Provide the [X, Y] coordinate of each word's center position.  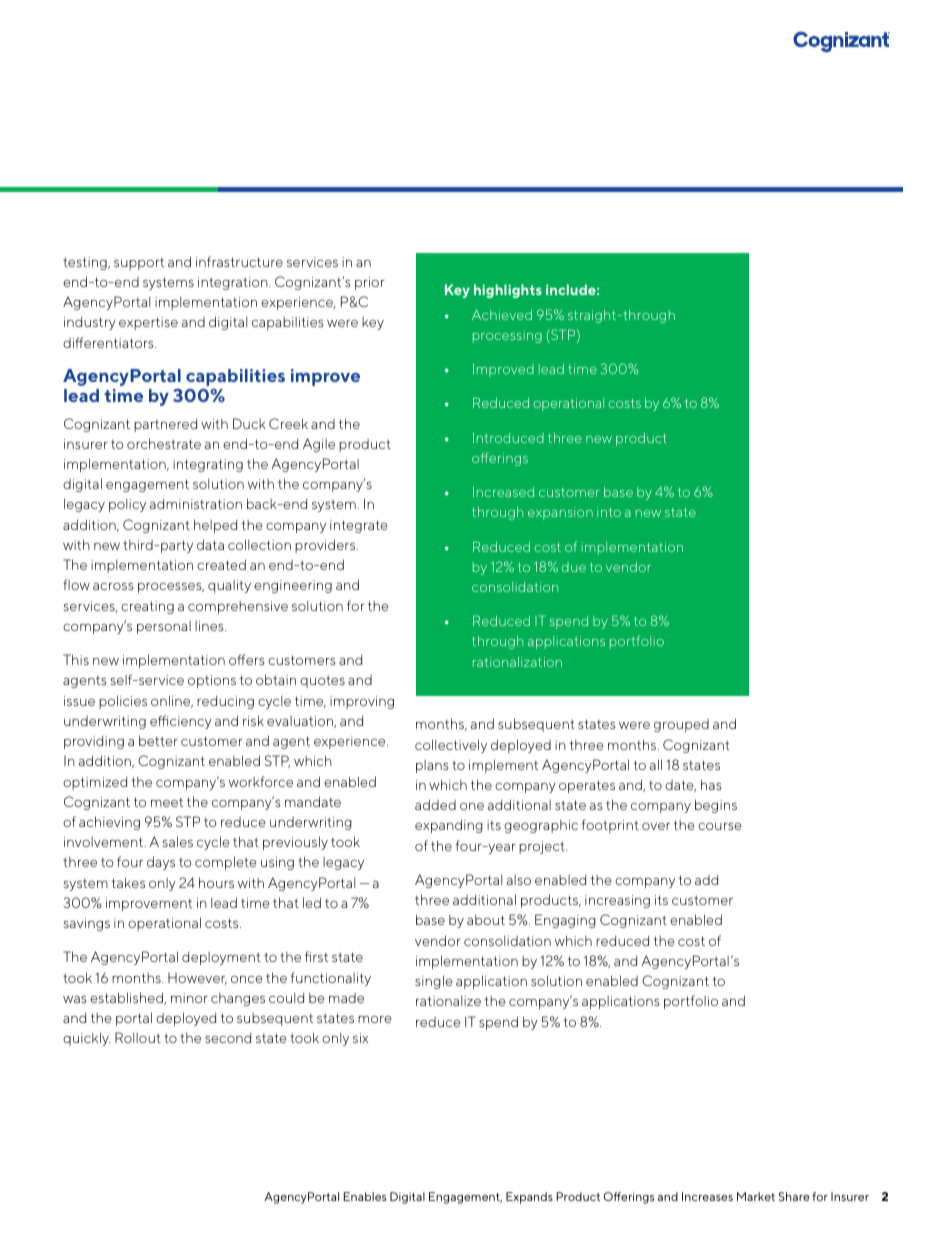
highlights [508, 291]
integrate [359, 526]
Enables [365, 1196]
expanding [449, 826]
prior [370, 283]
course [720, 826]
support [139, 264]
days [161, 863]
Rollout [138, 1037]
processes [171, 588]
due [573, 567]
